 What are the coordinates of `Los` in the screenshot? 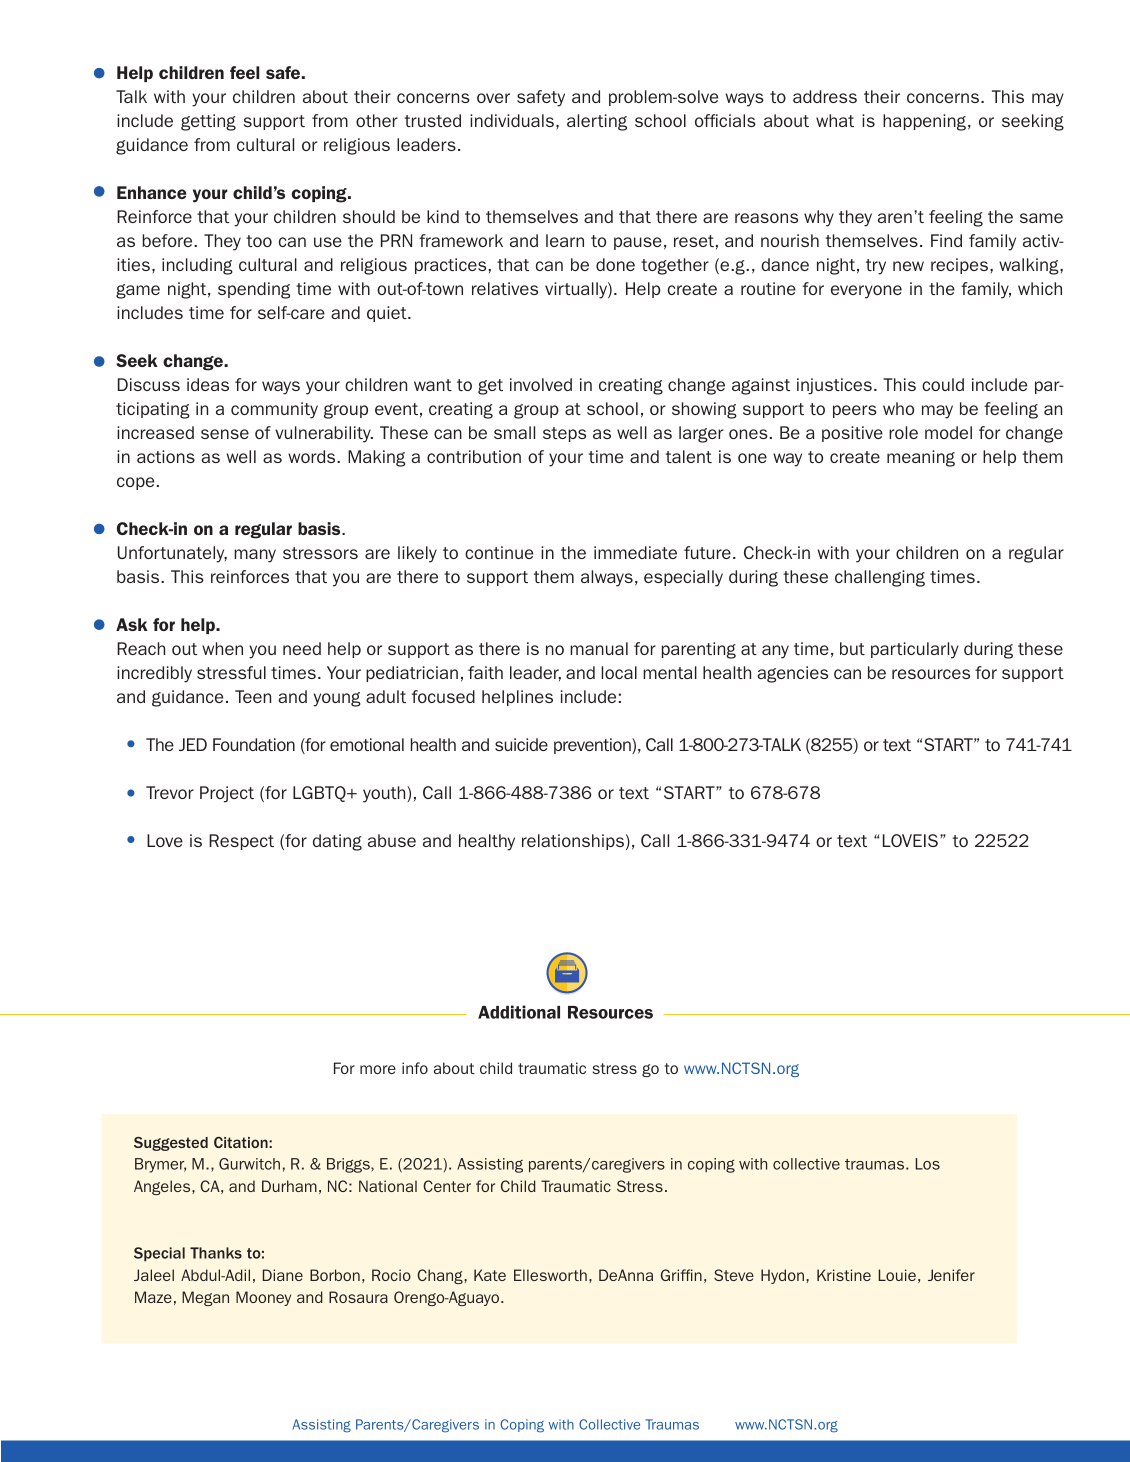 It's located at (928, 1164).
